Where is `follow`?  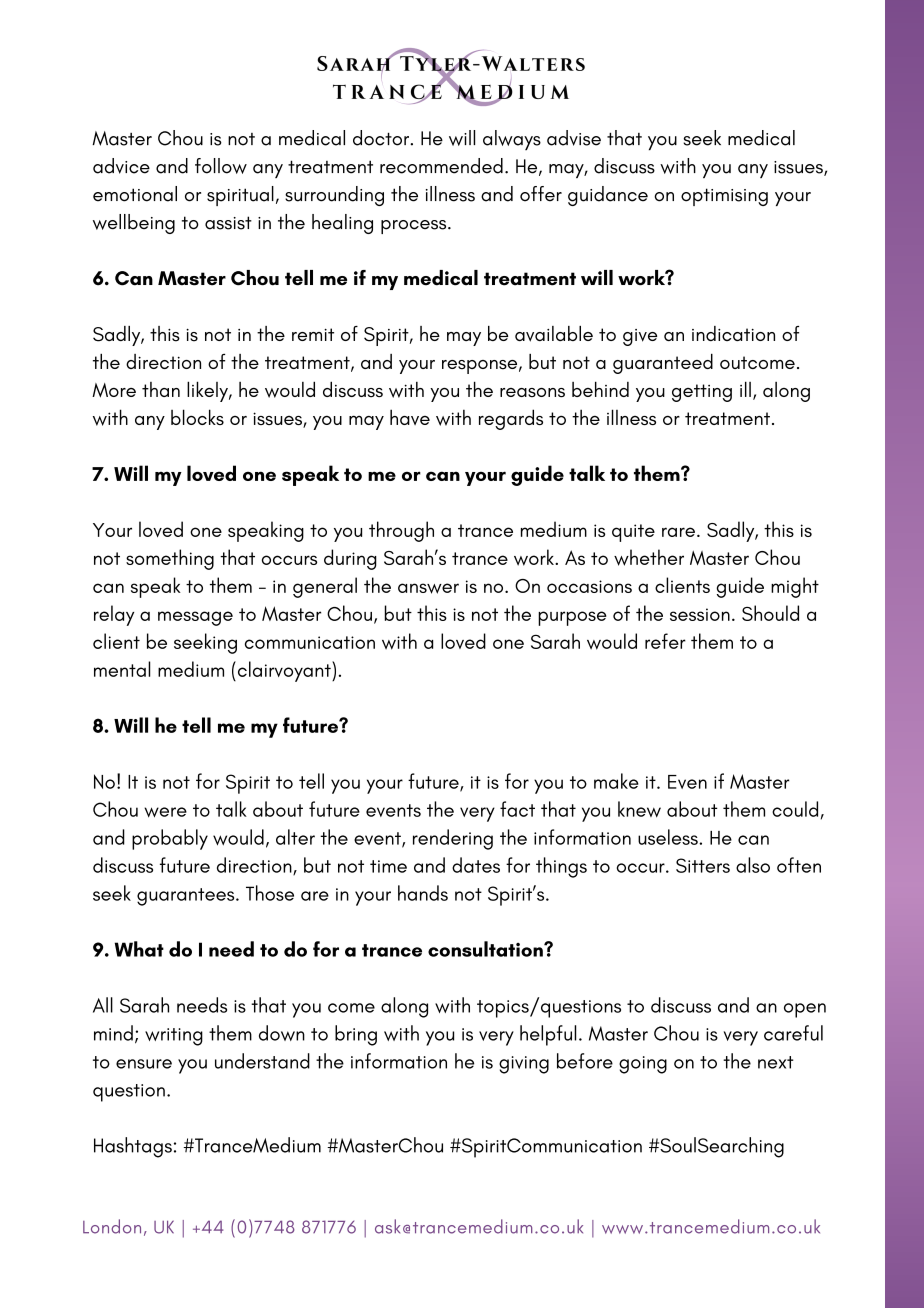 follow is located at coordinates (221, 166).
